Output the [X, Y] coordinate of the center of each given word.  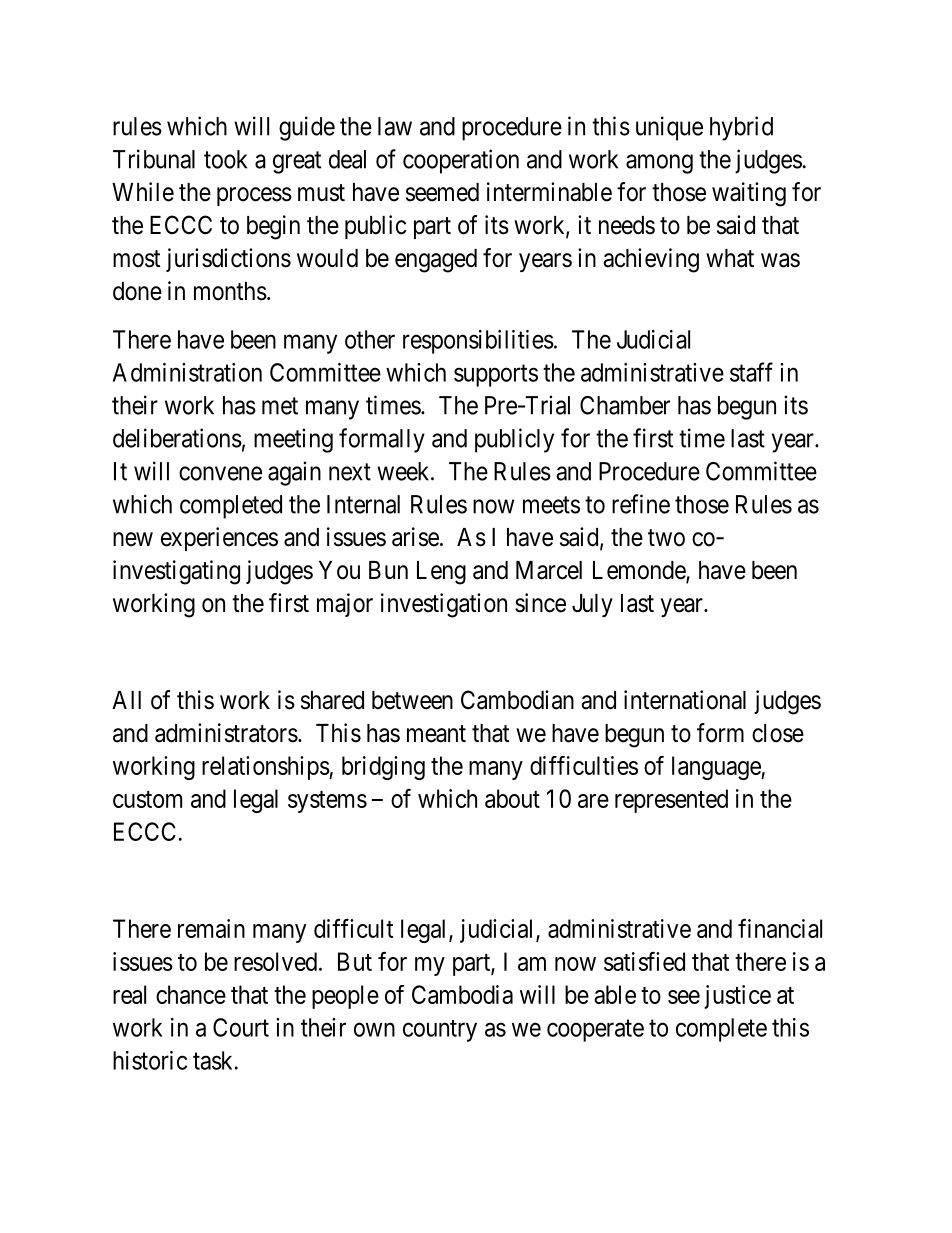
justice [737, 997]
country [440, 1031]
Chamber [625, 405]
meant [436, 734]
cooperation [461, 161]
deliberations [177, 438]
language [717, 768]
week [404, 471]
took [225, 159]
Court [241, 1027]
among [659, 164]
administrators [226, 733]
